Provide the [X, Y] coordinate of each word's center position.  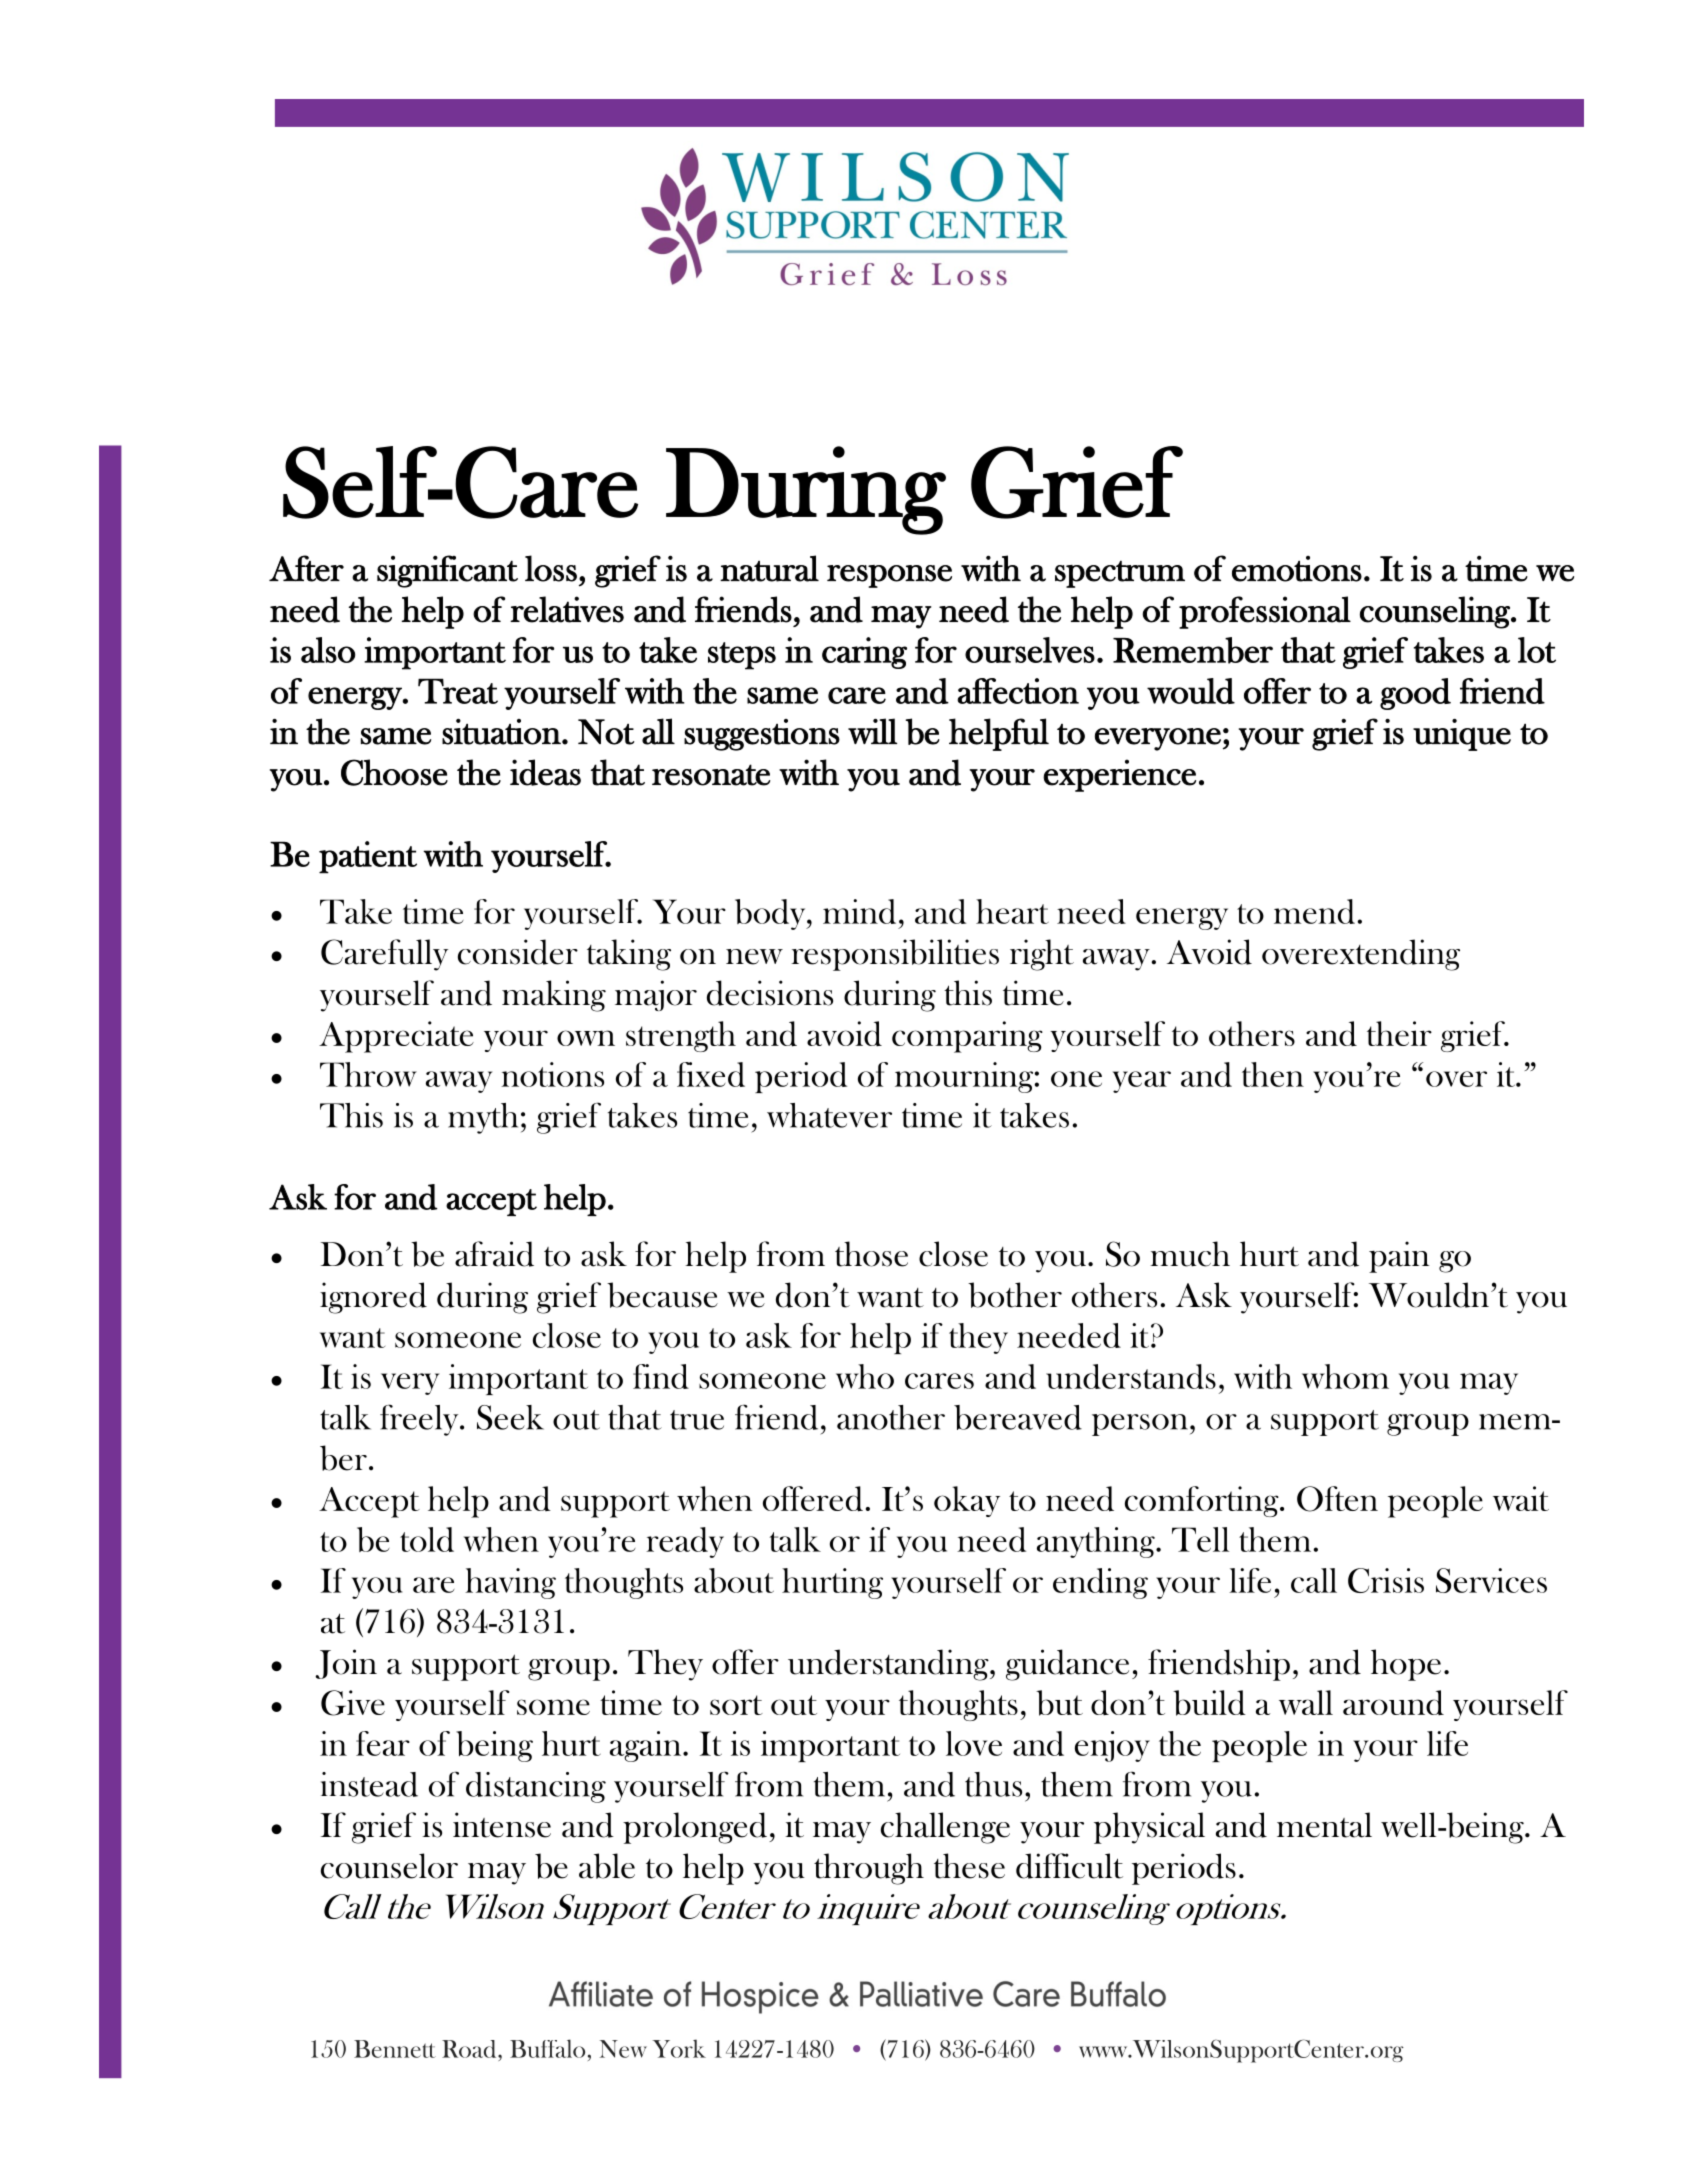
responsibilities [895, 955]
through [869, 1869]
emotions [1297, 569]
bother [1015, 1295]
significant [447, 571]
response [889, 576]
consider [518, 952]
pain [1399, 1257]
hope [1406, 1665]
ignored [373, 1298]
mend [1314, 911]
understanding [889, 1665]
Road [470, 2049]
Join [346, 1664]
